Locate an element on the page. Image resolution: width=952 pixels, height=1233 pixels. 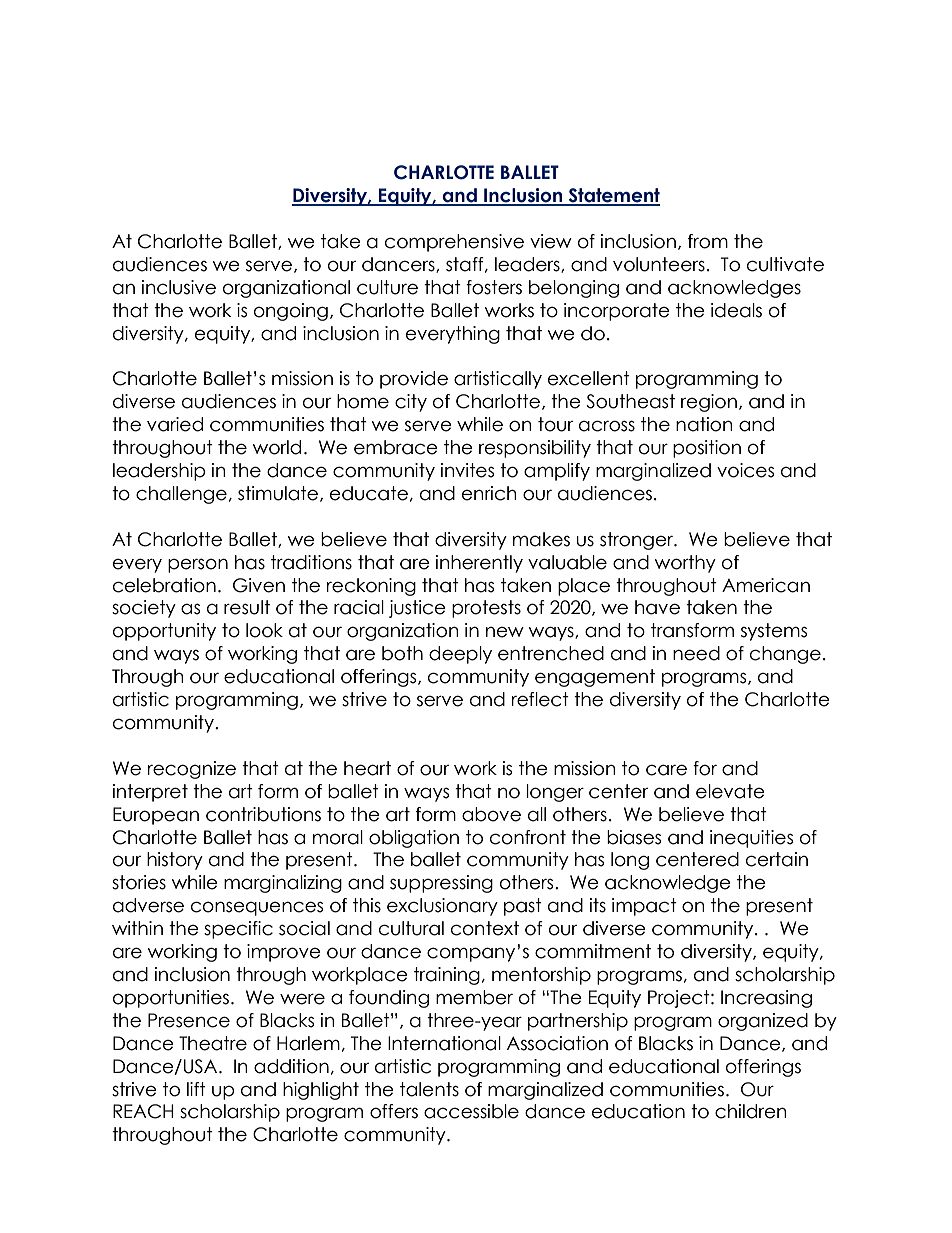
comprehensive is located at coordinates (454, 243).
